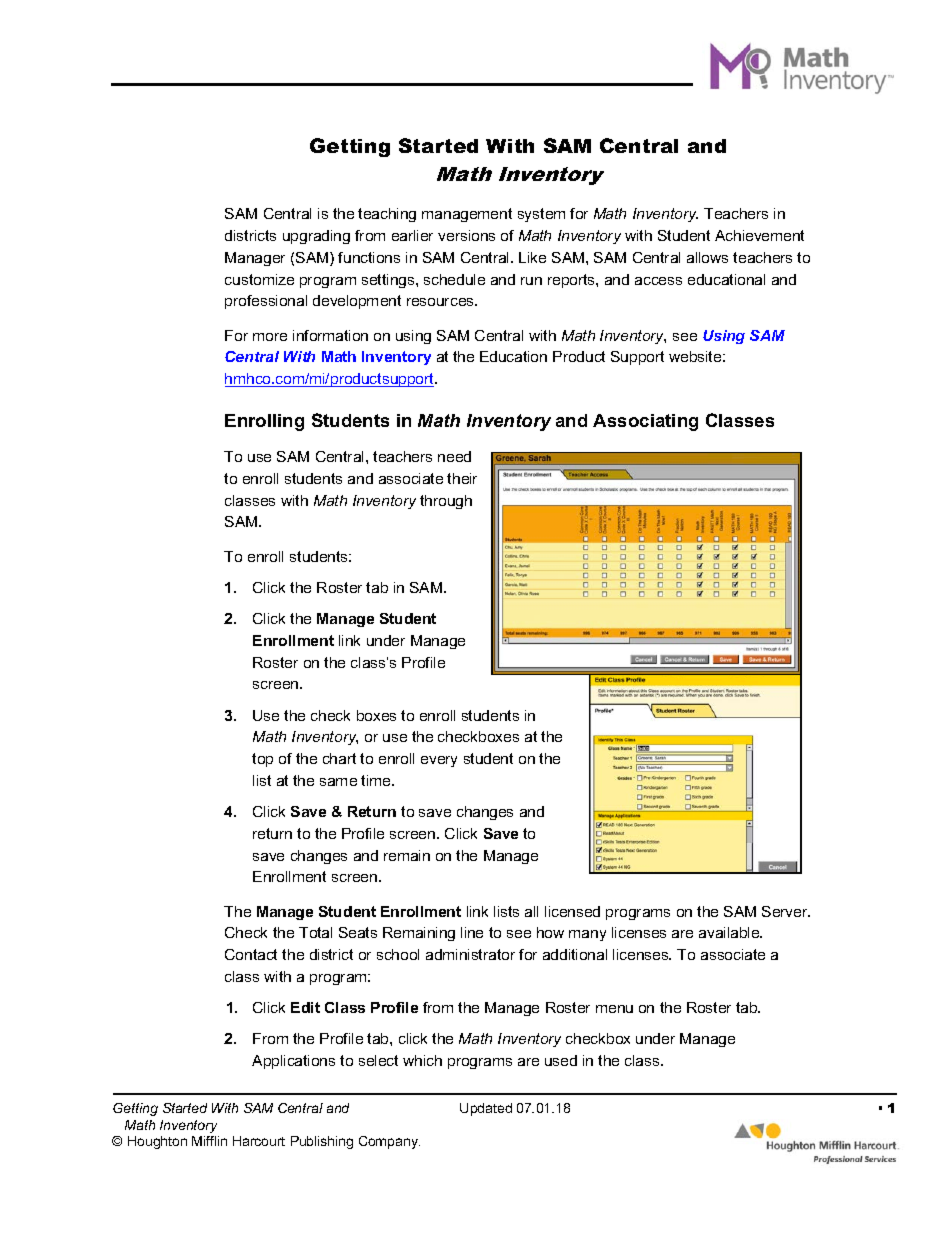 Image resolution: width=952 pixels, height=1233 pixels. Describe the element at coordinates (645, 422) in the page. I see `Associating` at that location.
